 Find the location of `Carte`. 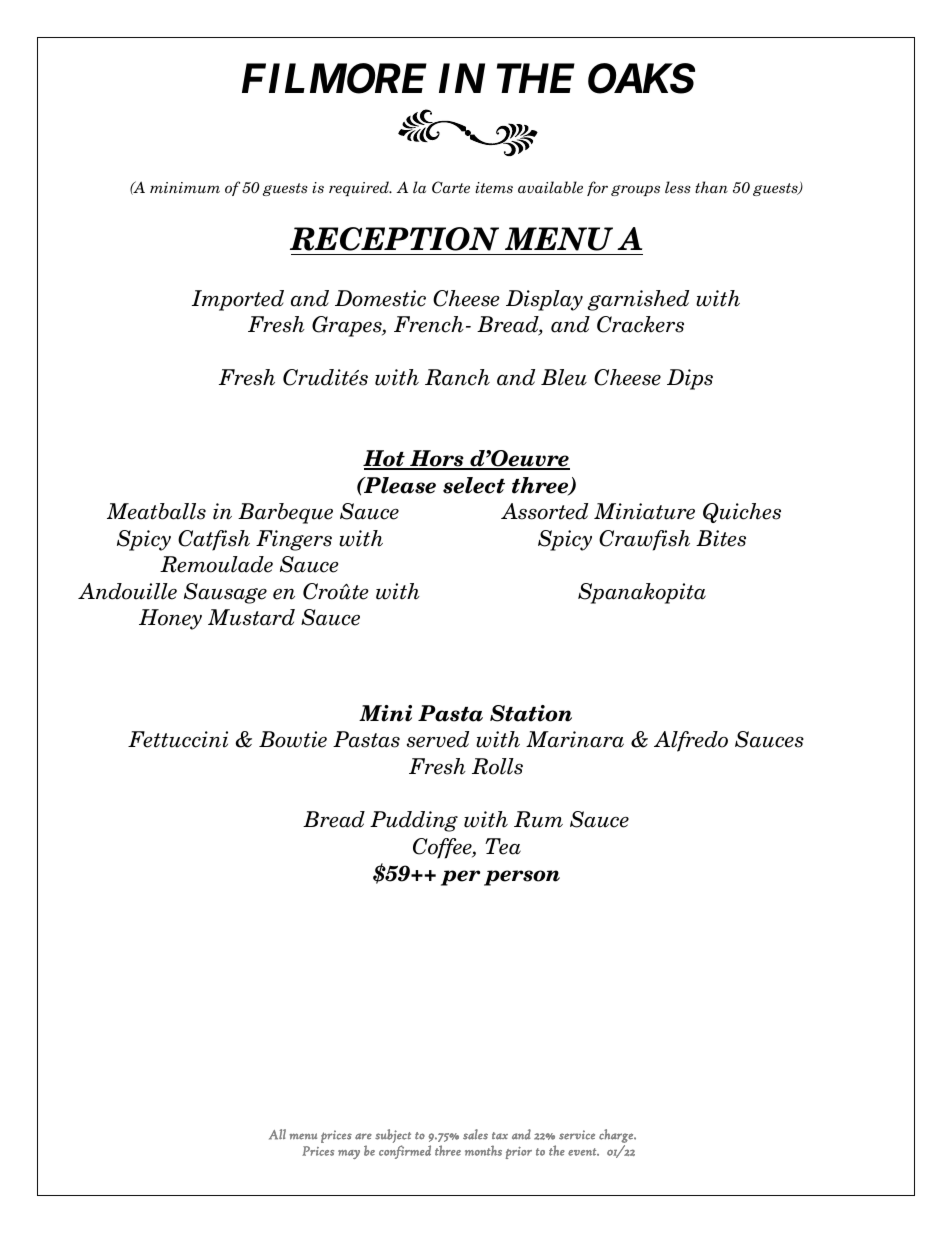

Carte is located at coordinates (451, 187).
